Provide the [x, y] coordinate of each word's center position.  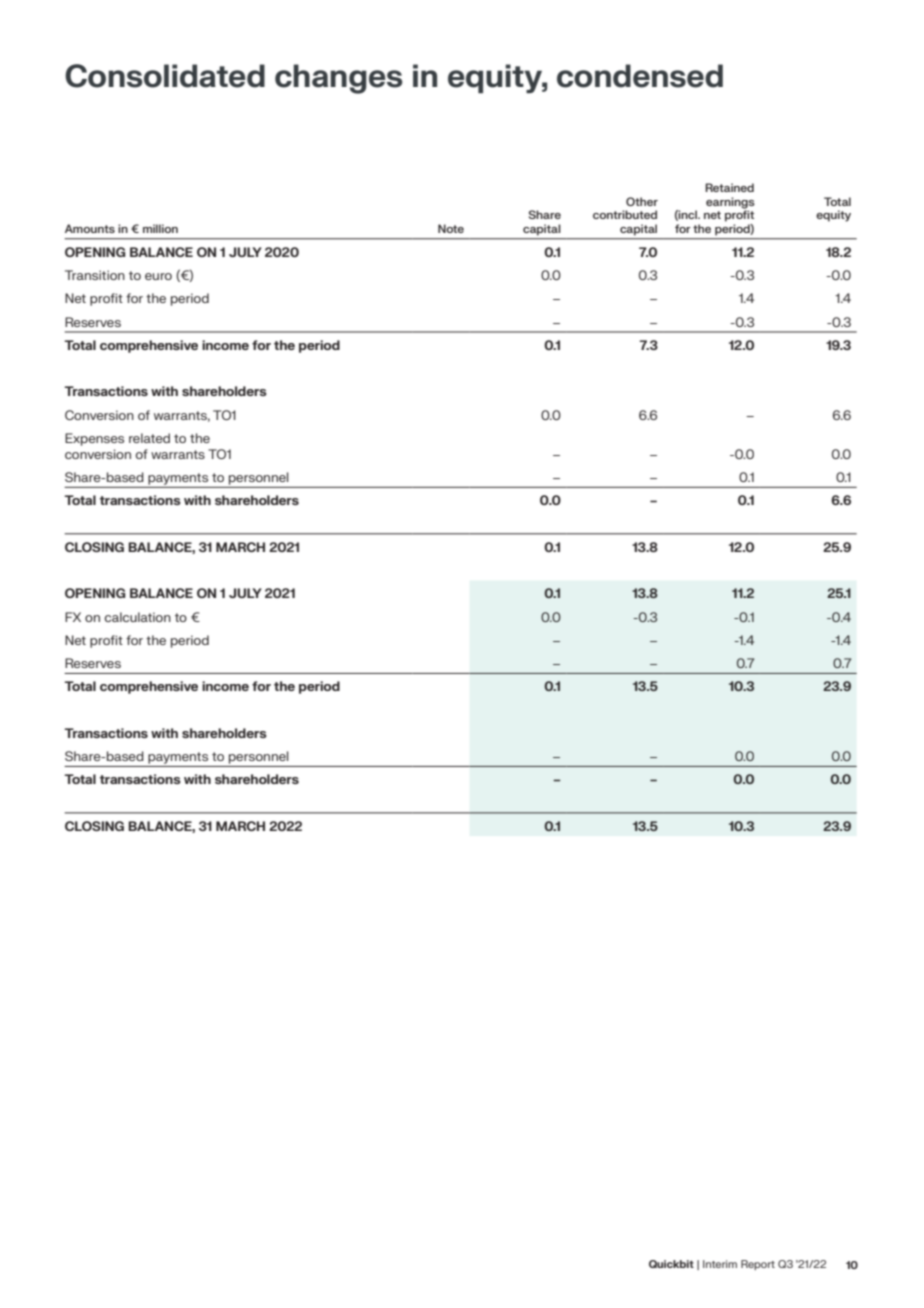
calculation [138, 617]
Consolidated [165, 76]
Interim [720, 1264]
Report [758, 1265]
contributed [625, 214]
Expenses [94, 439]
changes [339, 79]
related [149, 438]
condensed [640, 76]
